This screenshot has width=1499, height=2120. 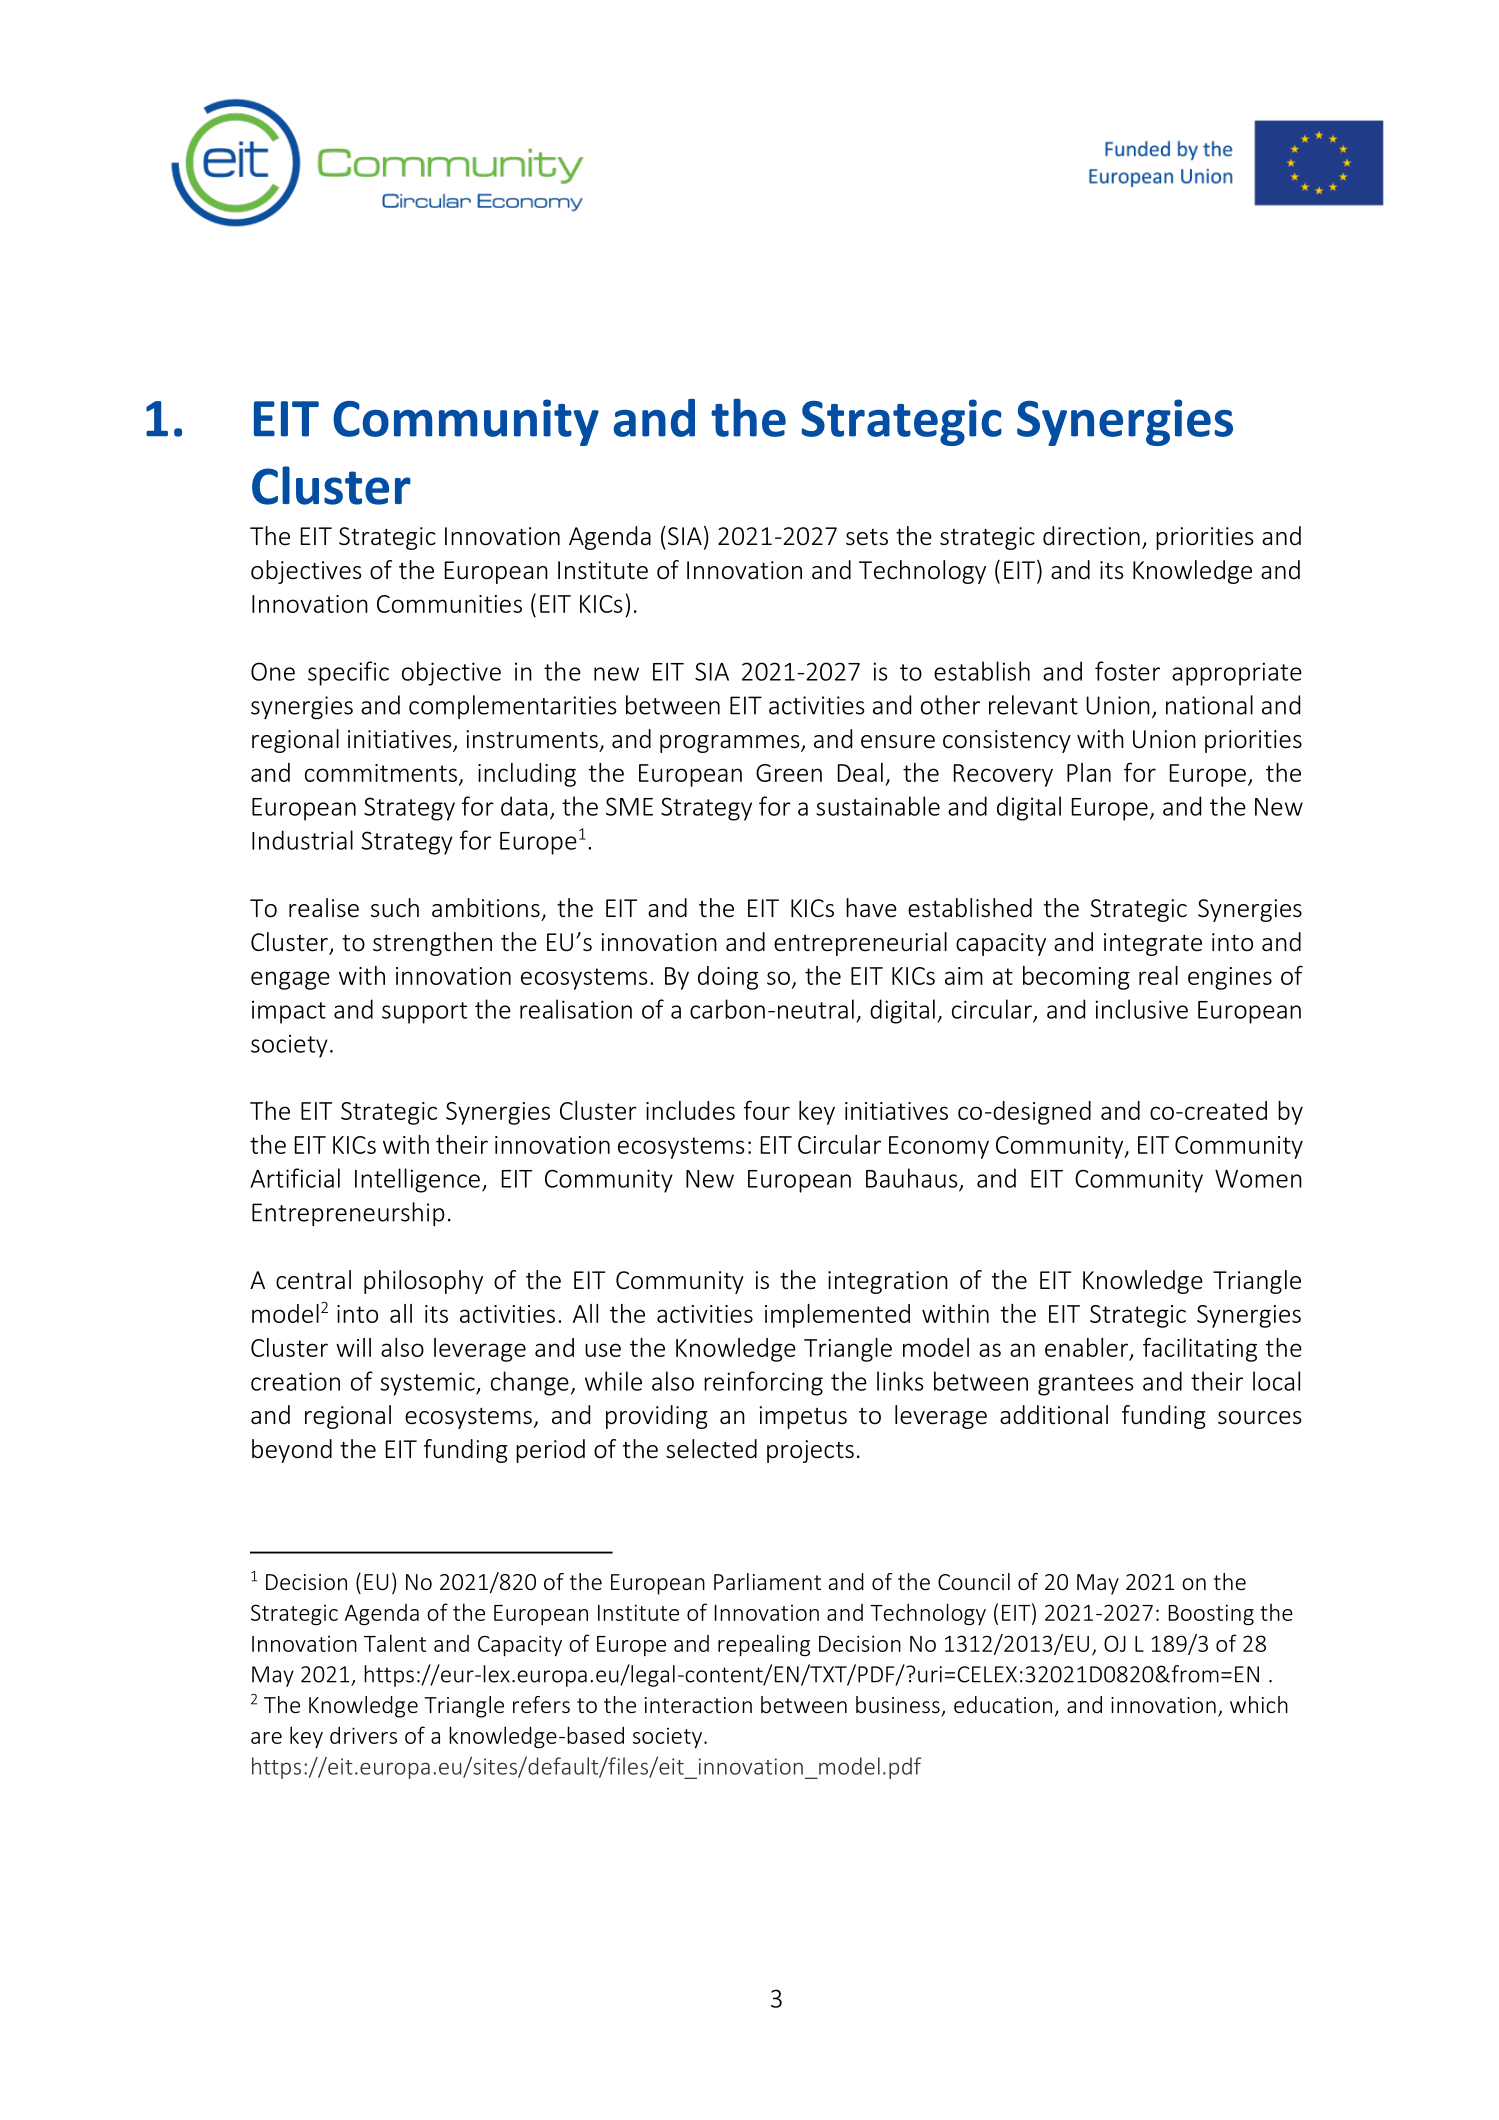 I want to click on interaction, so click(x=698, y=1705).
